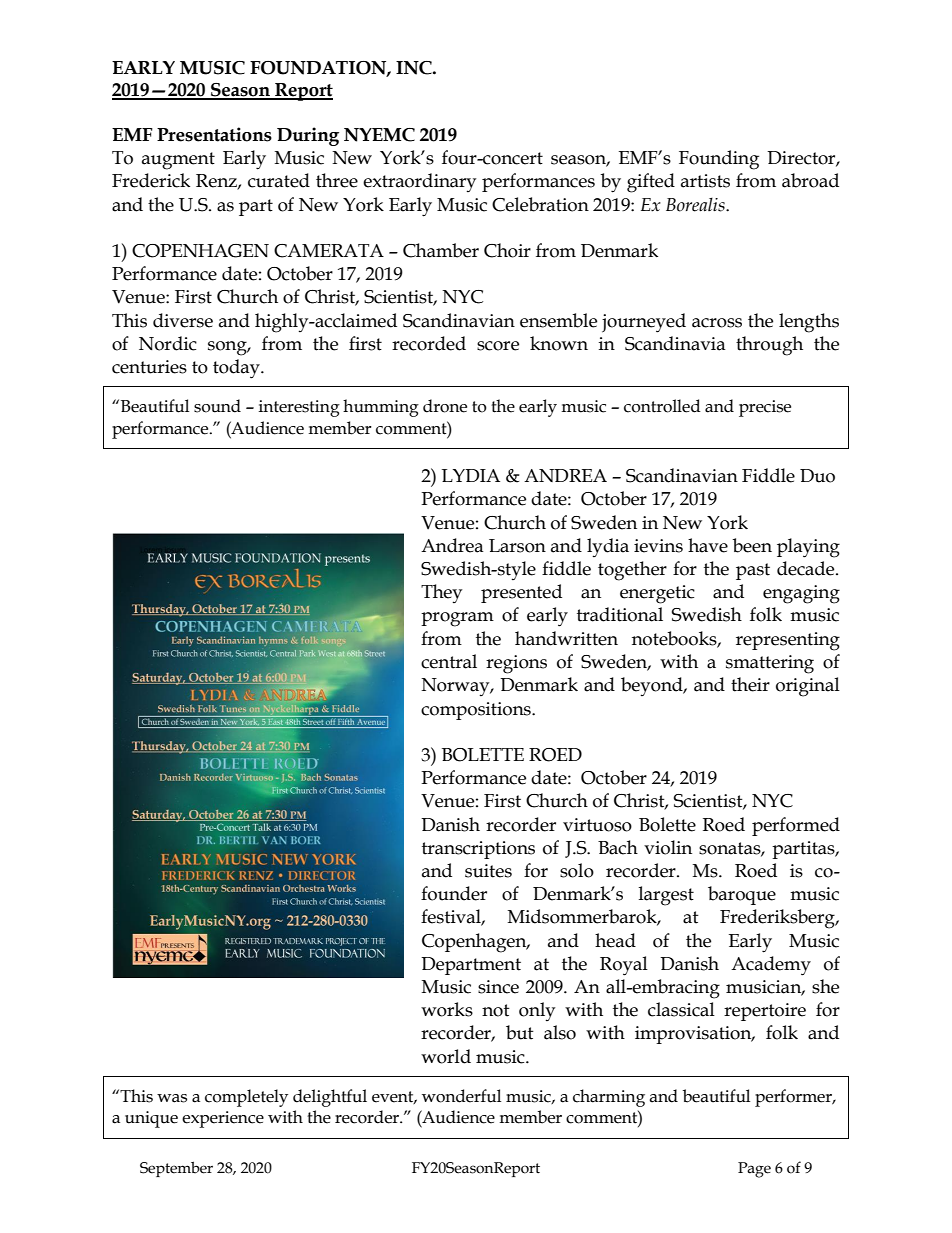 This document has width=952, height=1233. I want to click on extraordinary, so click(419, 182).
